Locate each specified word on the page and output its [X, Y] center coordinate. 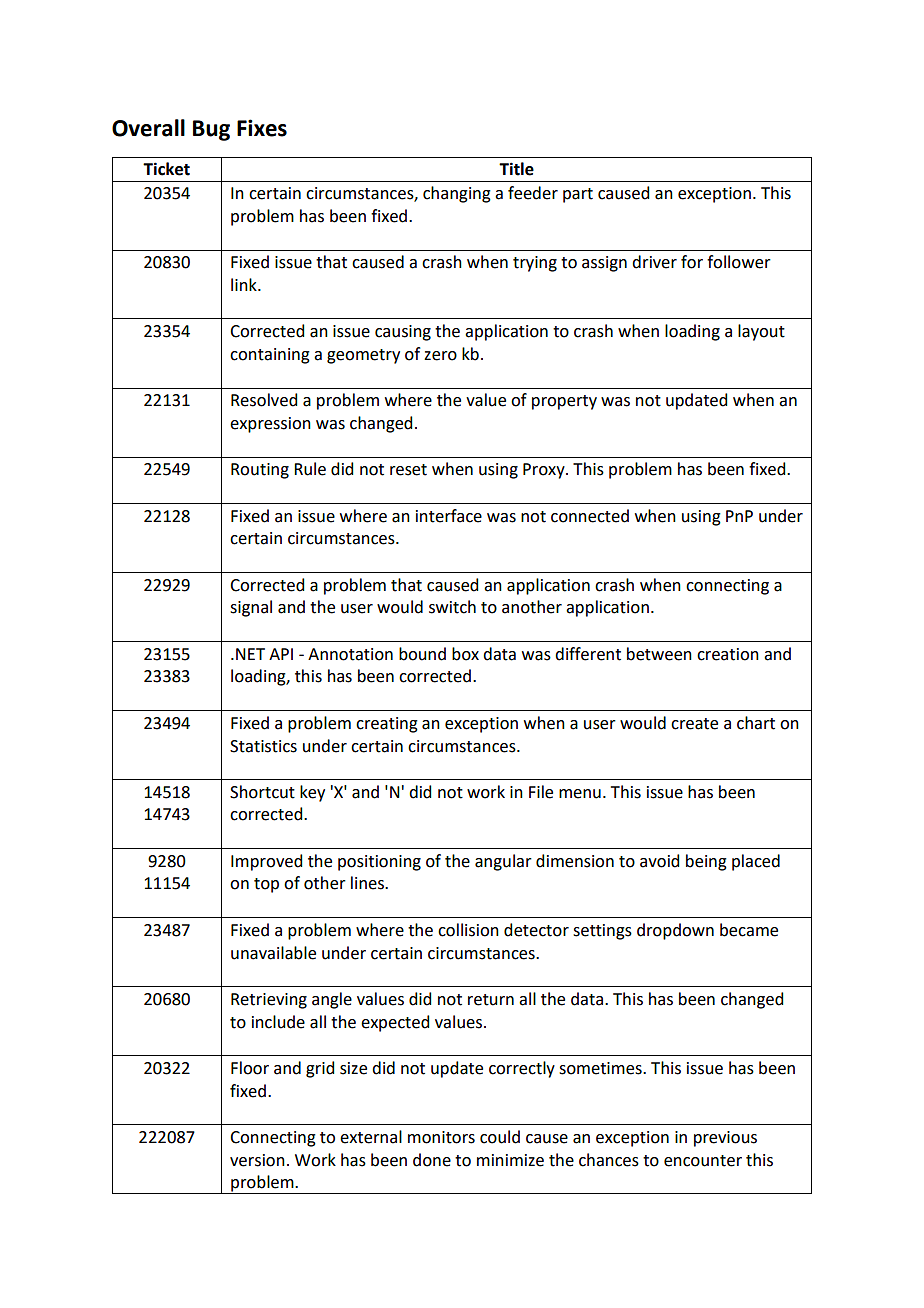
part [578, 195]
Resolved [264, 400]
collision [468, 930]
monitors [441, 1137]
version [257, 1160]
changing [457, 194]
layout [761, 332]
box [465, 654]
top [266, 885]
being [706, 862]
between [659, 654]
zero [440, 356]
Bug [211, 130]
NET [250, 654]
